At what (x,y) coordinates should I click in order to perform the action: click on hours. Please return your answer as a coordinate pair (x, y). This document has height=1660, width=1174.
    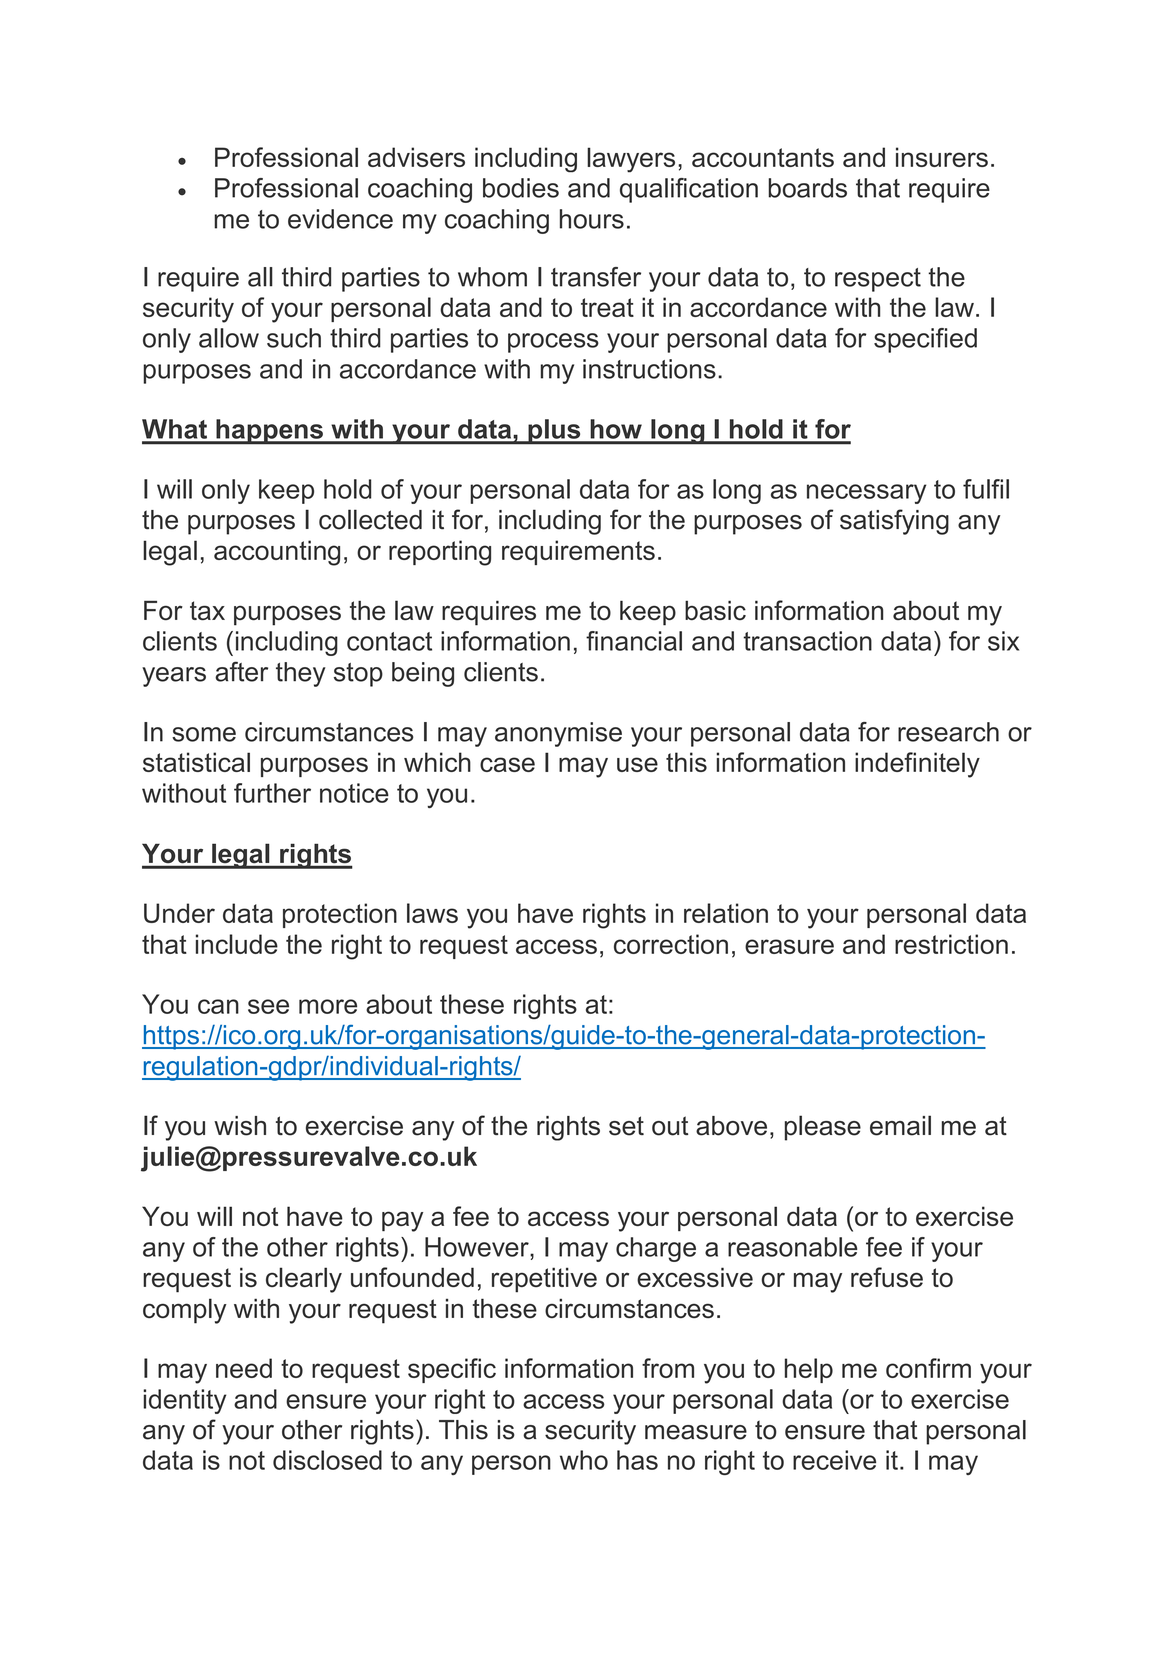
    Looking at the image, I should click on (592, 219).
